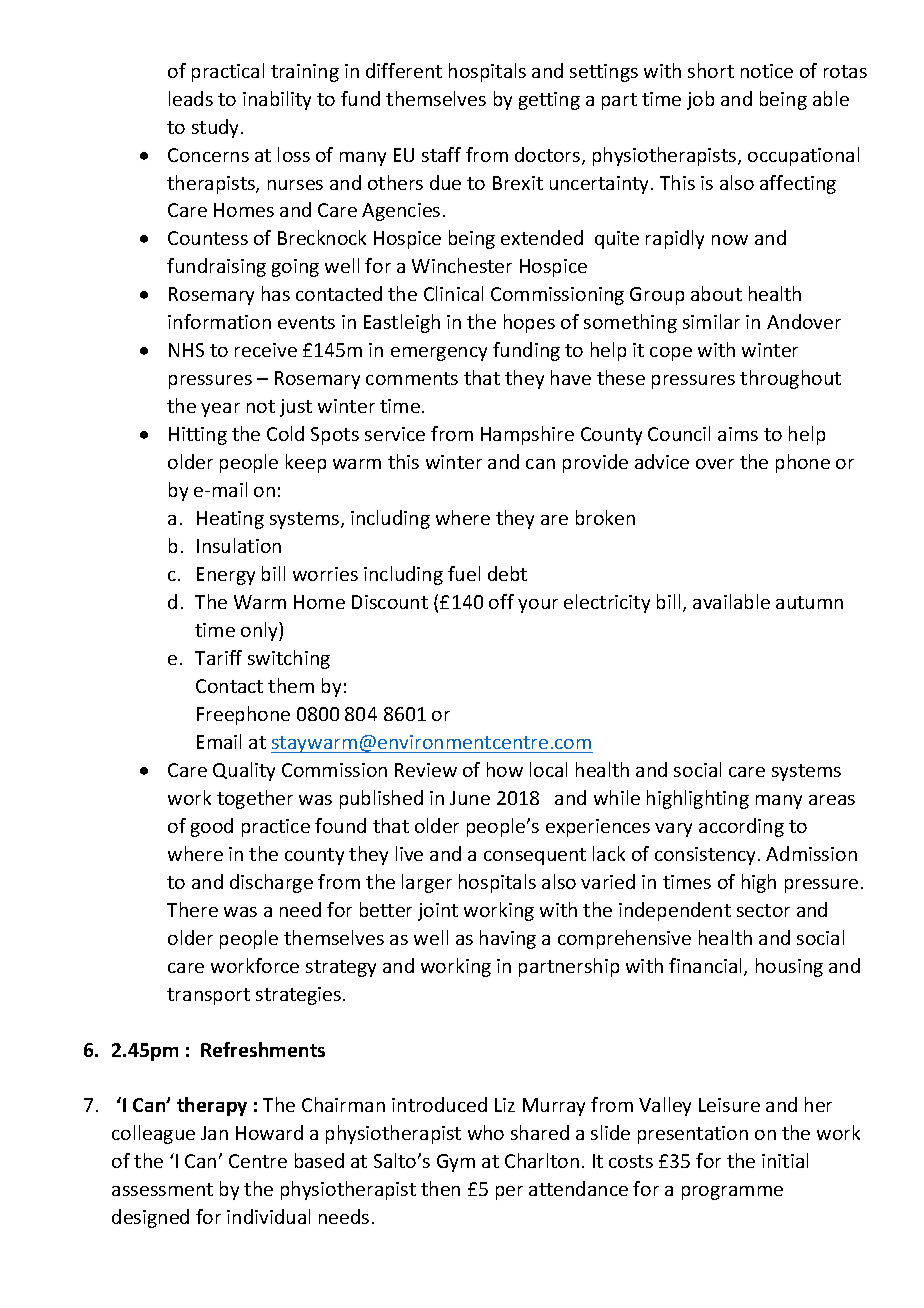  I want to click on There, so click(192, 909).
